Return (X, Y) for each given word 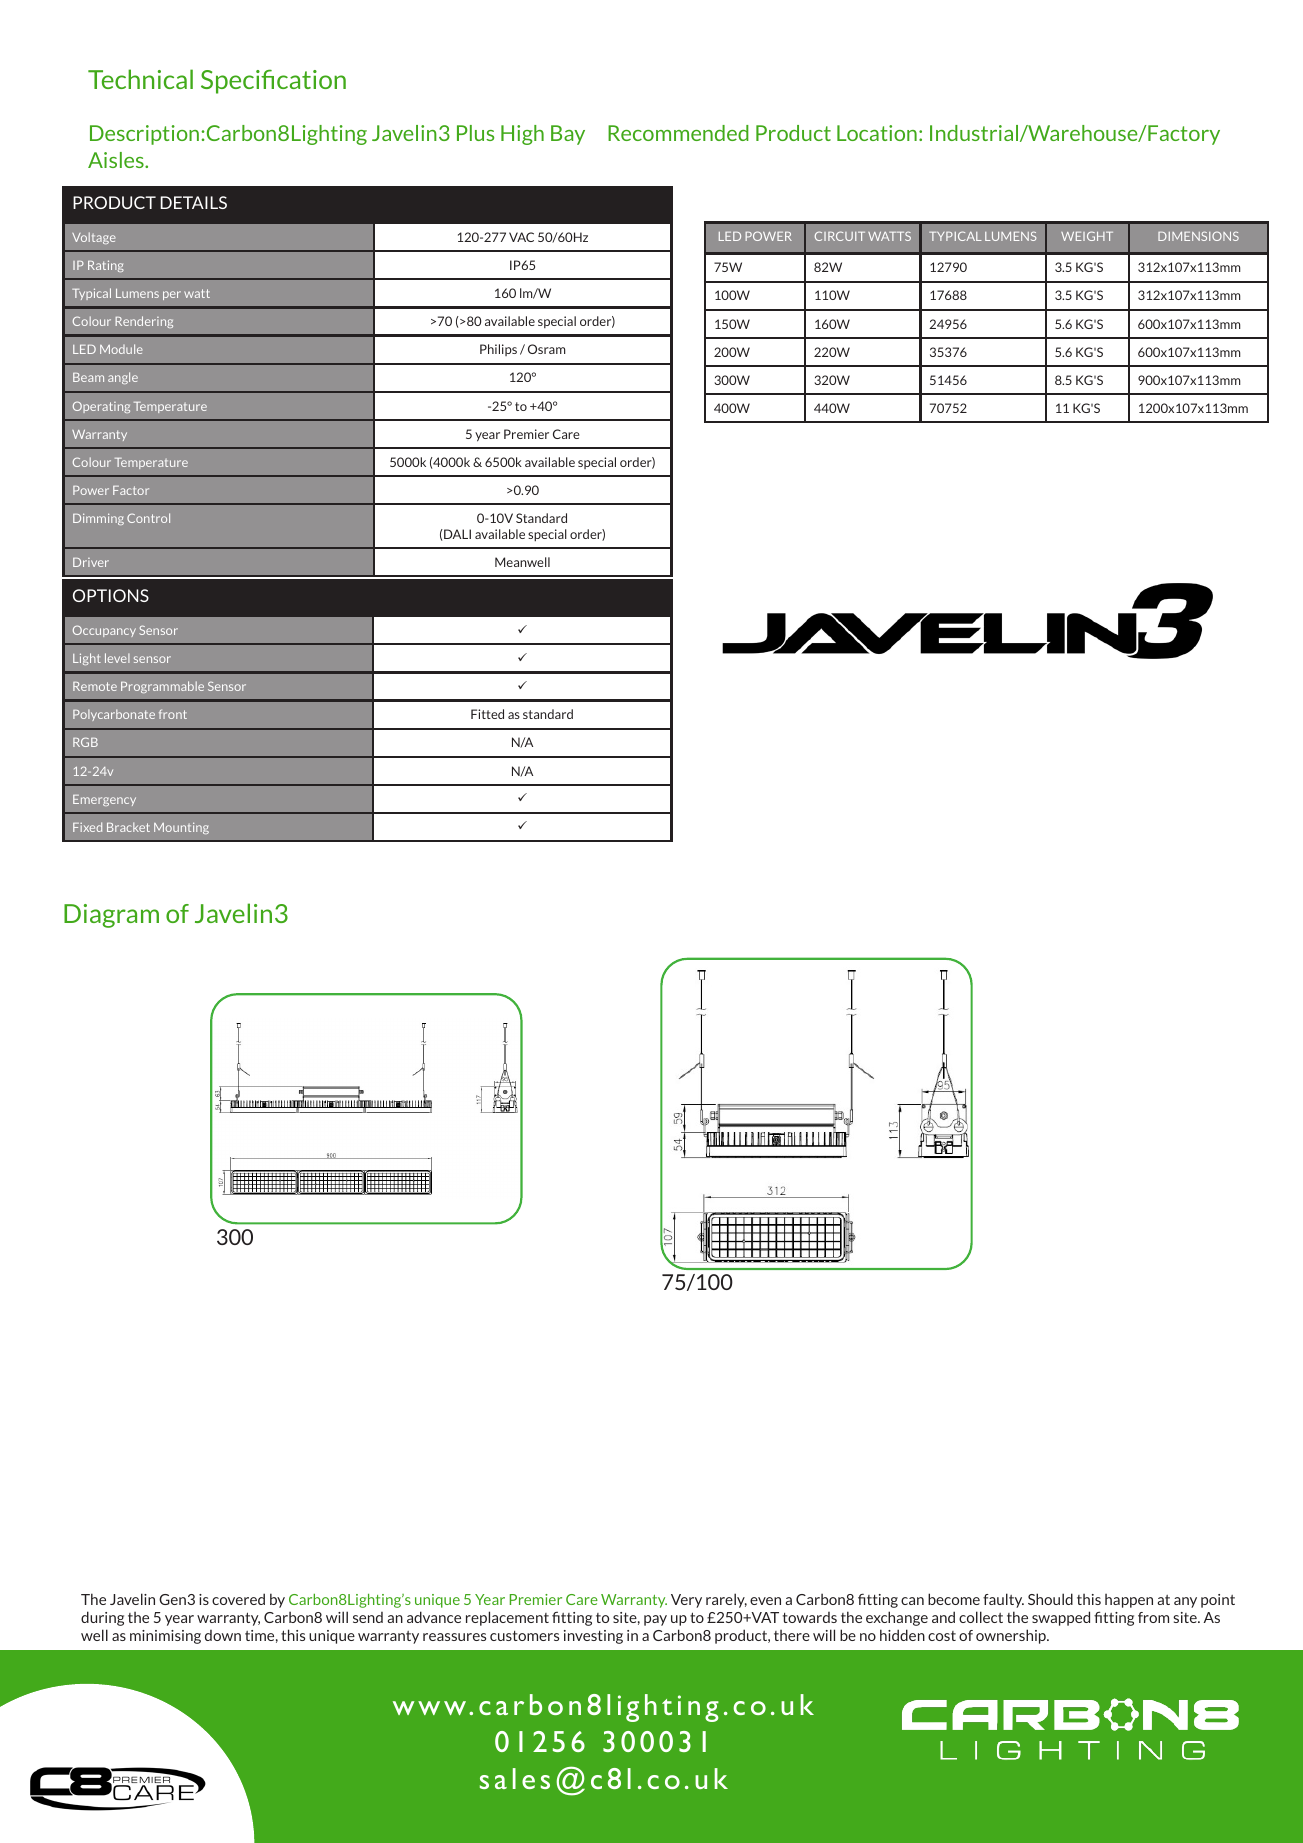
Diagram (111, 916)
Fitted (487, 714)
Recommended (678, 133)
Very (686, 1601)
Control (148, 518)
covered (238, 1599)
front (173, 714)
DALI (456, 534)
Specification (273, 81)
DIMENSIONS (1198, 236)
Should (1050, 1599)
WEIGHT (1087, 236)
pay (655, 1620)
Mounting (181, 828)
